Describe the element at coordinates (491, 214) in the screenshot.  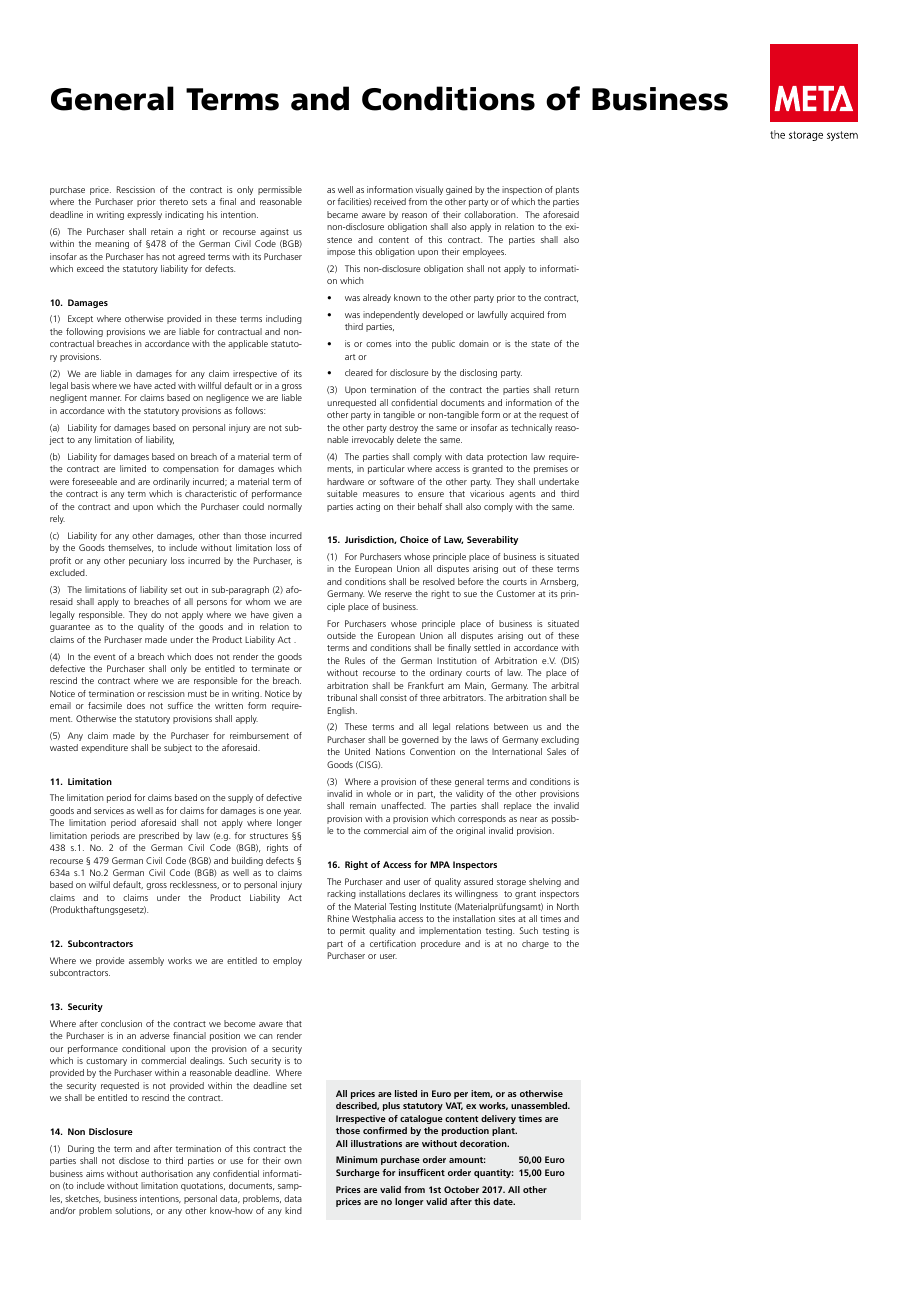
I see `collaboration` at that location.
